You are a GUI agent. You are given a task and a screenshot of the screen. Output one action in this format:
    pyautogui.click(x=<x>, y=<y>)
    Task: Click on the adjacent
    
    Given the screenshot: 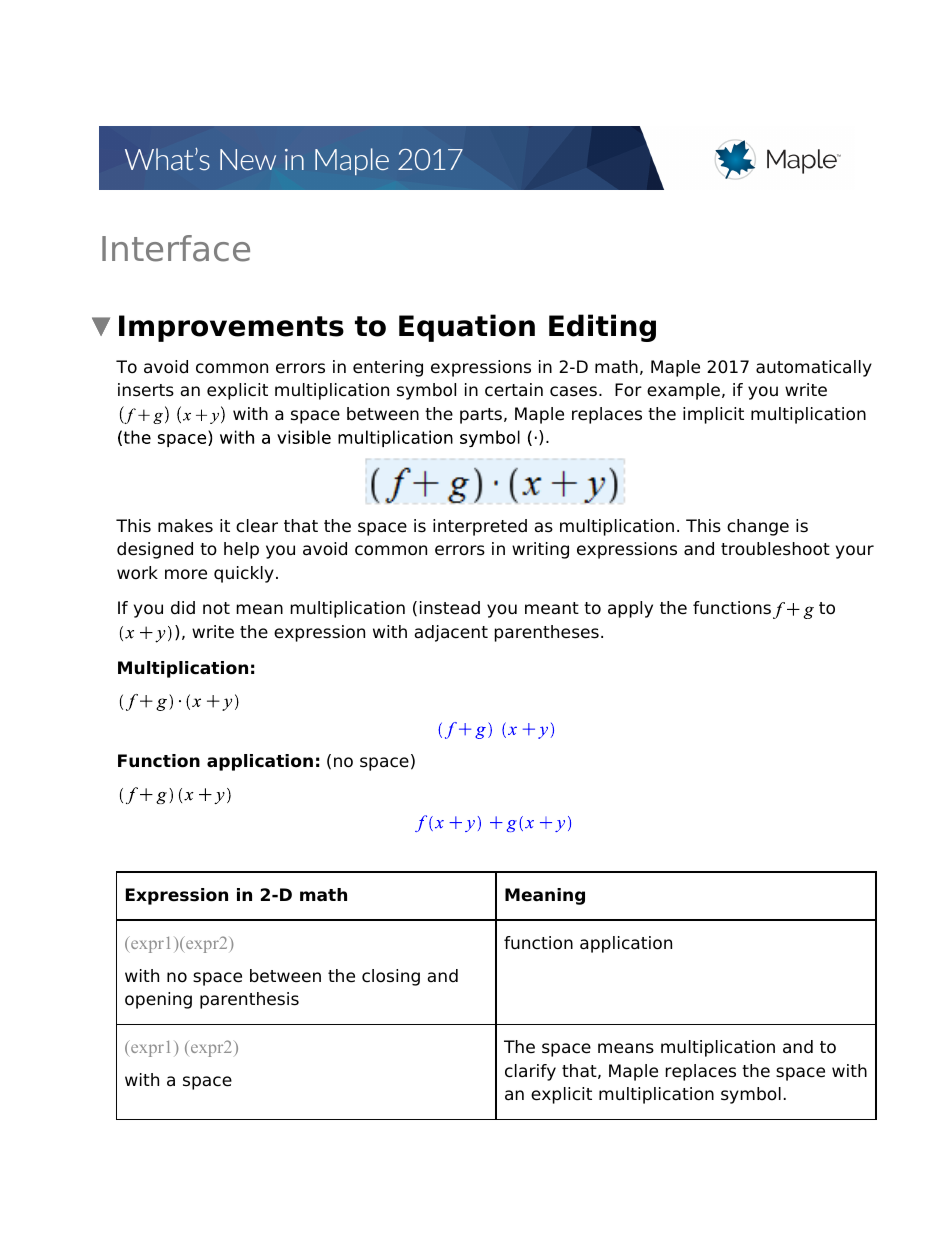 What is the action you would take?
    pyautogui.click(x=451, y=633)
